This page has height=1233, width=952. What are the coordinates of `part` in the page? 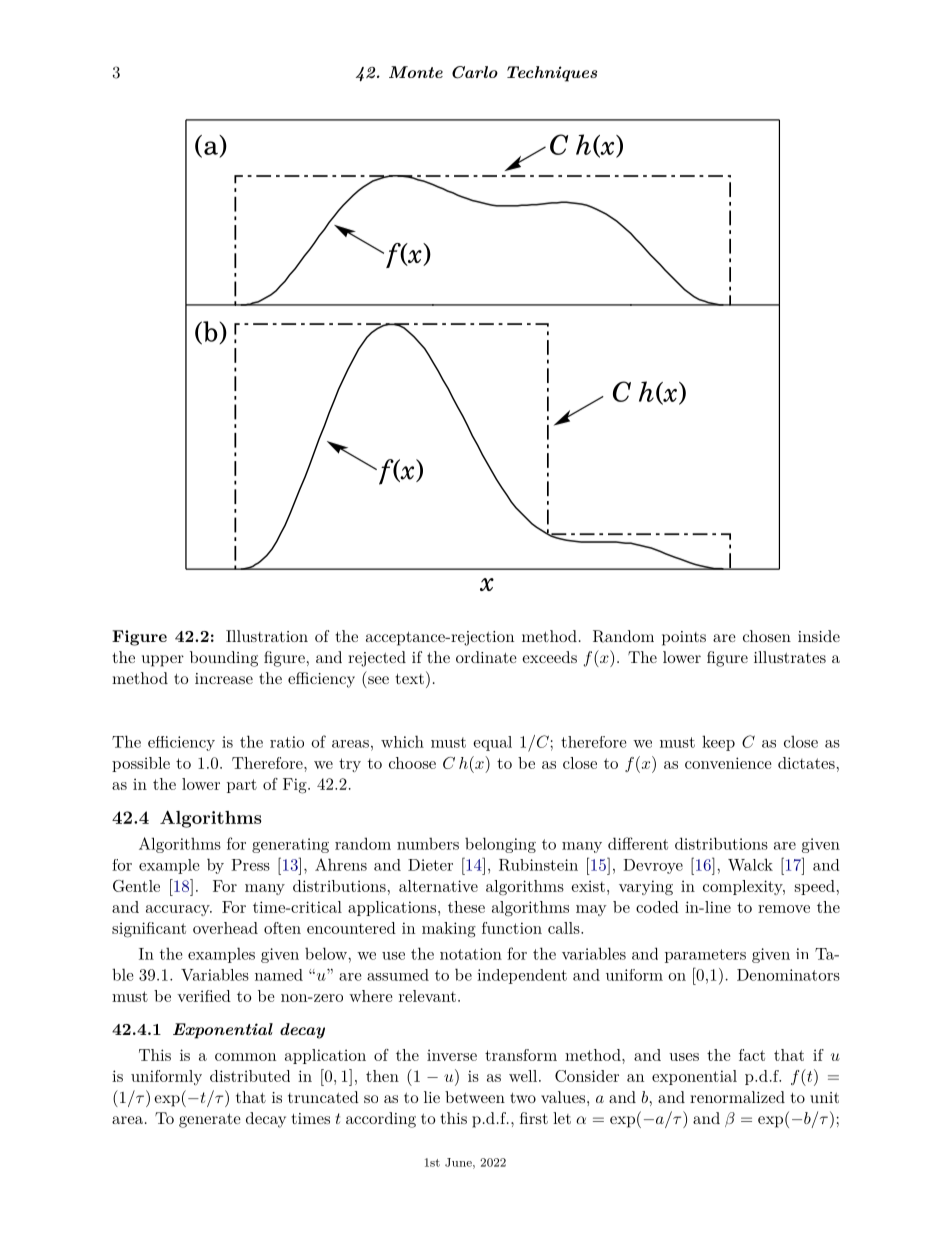 It's located at (242, 786).
